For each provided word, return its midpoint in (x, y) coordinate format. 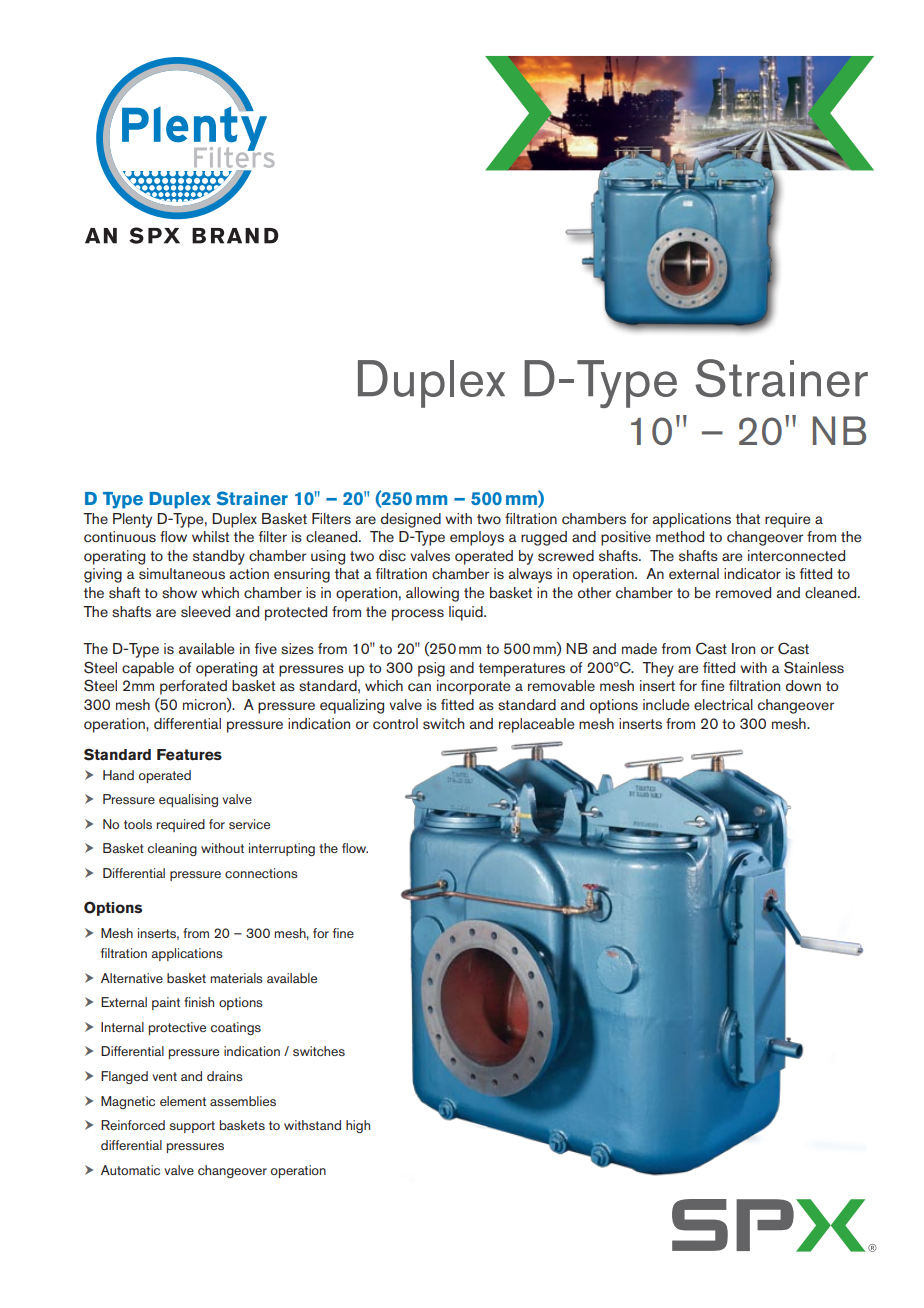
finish (199, 1002)
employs (477, 538)
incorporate (473, 687)
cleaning (172, 849)
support (192, 1127)
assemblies (243, 1101)
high (358, 1126)
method (680, 537)
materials (237, 978)
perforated (193, 687)
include (666, 704)
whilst (210, 537)
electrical (723, 705)
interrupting (282, 849)
